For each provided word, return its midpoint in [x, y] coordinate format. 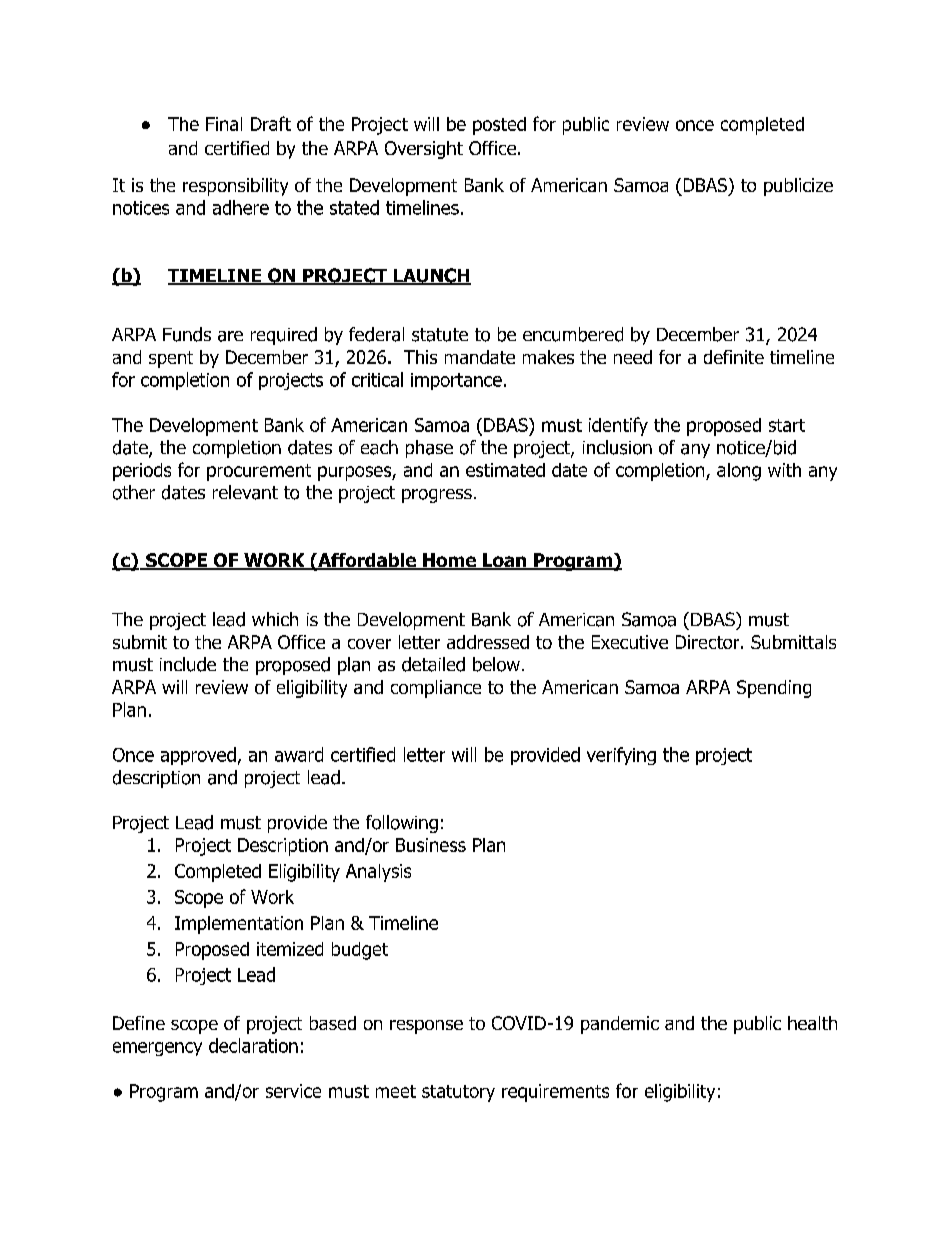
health [812, 1023]
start [787, 425]
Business [431, 845]
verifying [621, 756]
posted [499, 126]
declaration [253, 1045]
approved [198, 756]
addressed [488, 642]
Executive [630, 642]
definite [734, 357]
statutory [458, 1093]
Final [224, 124]
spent [171, 359]
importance [456, 381]
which [275, 619]
